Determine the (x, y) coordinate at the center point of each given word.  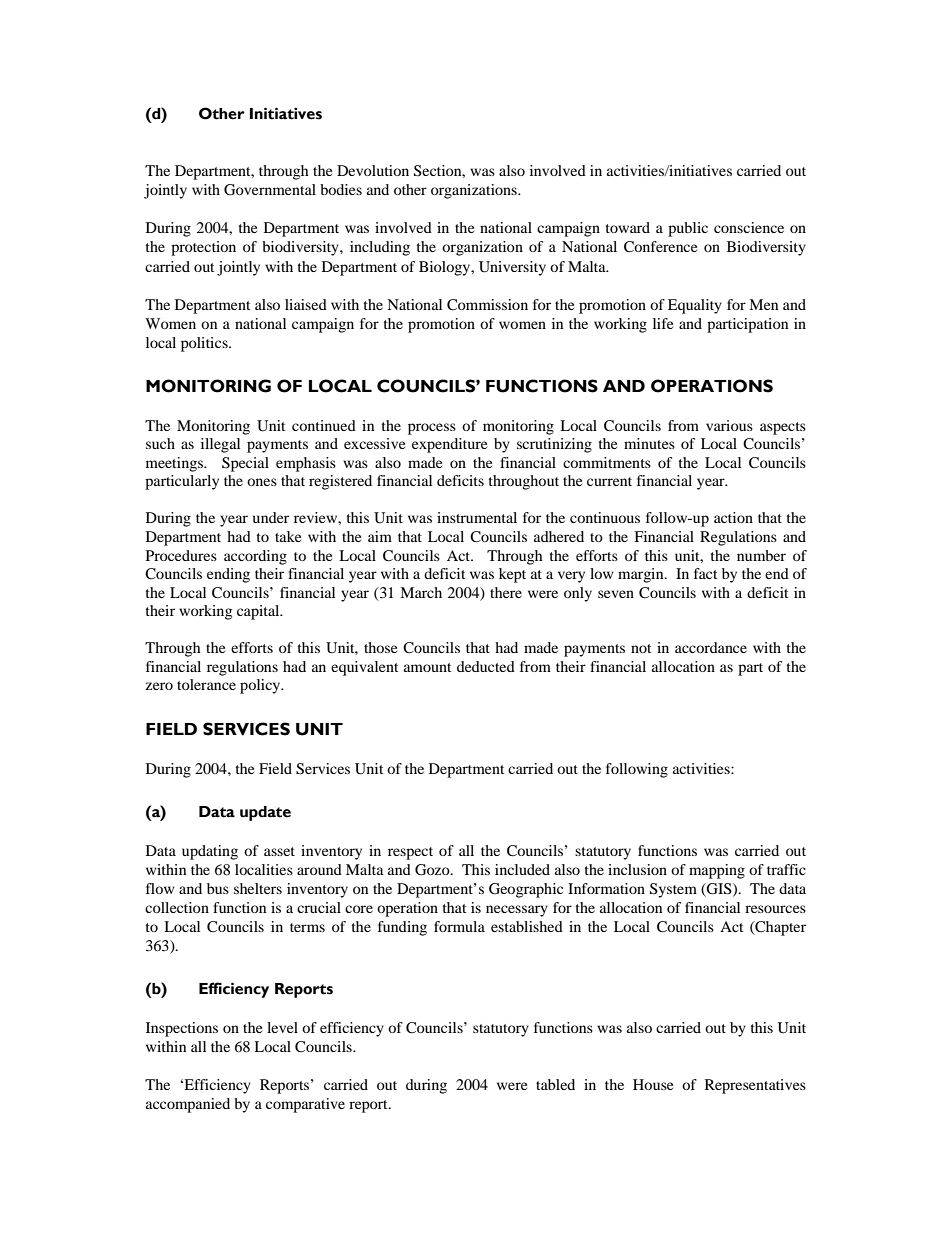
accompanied (188, 1105)
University (512, 268)
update (265, 813)
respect (410, 853)
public (688, 229)
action (733, 517)
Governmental (270, 190)
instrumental (477, 517)
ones (262, 482)
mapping (717, 871)
